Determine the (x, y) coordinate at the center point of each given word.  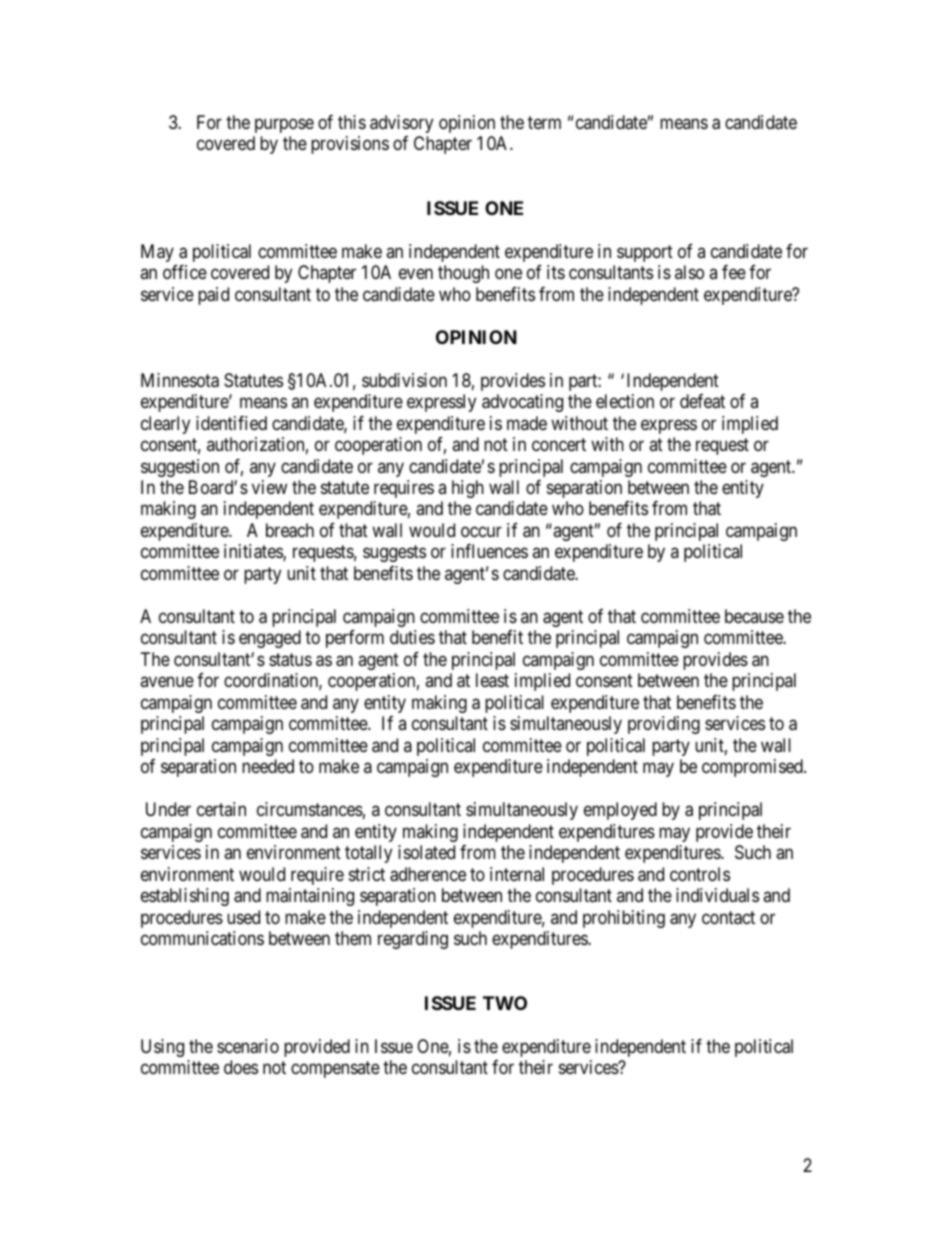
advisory (401, 124)
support (645, 253)
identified (231, 423)
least (492, 680)
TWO (505, 1003)
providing (664, 725)
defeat (702, 401)
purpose (284, 125)
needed (268, 766)
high (468, 489)
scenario (248, 1046)
